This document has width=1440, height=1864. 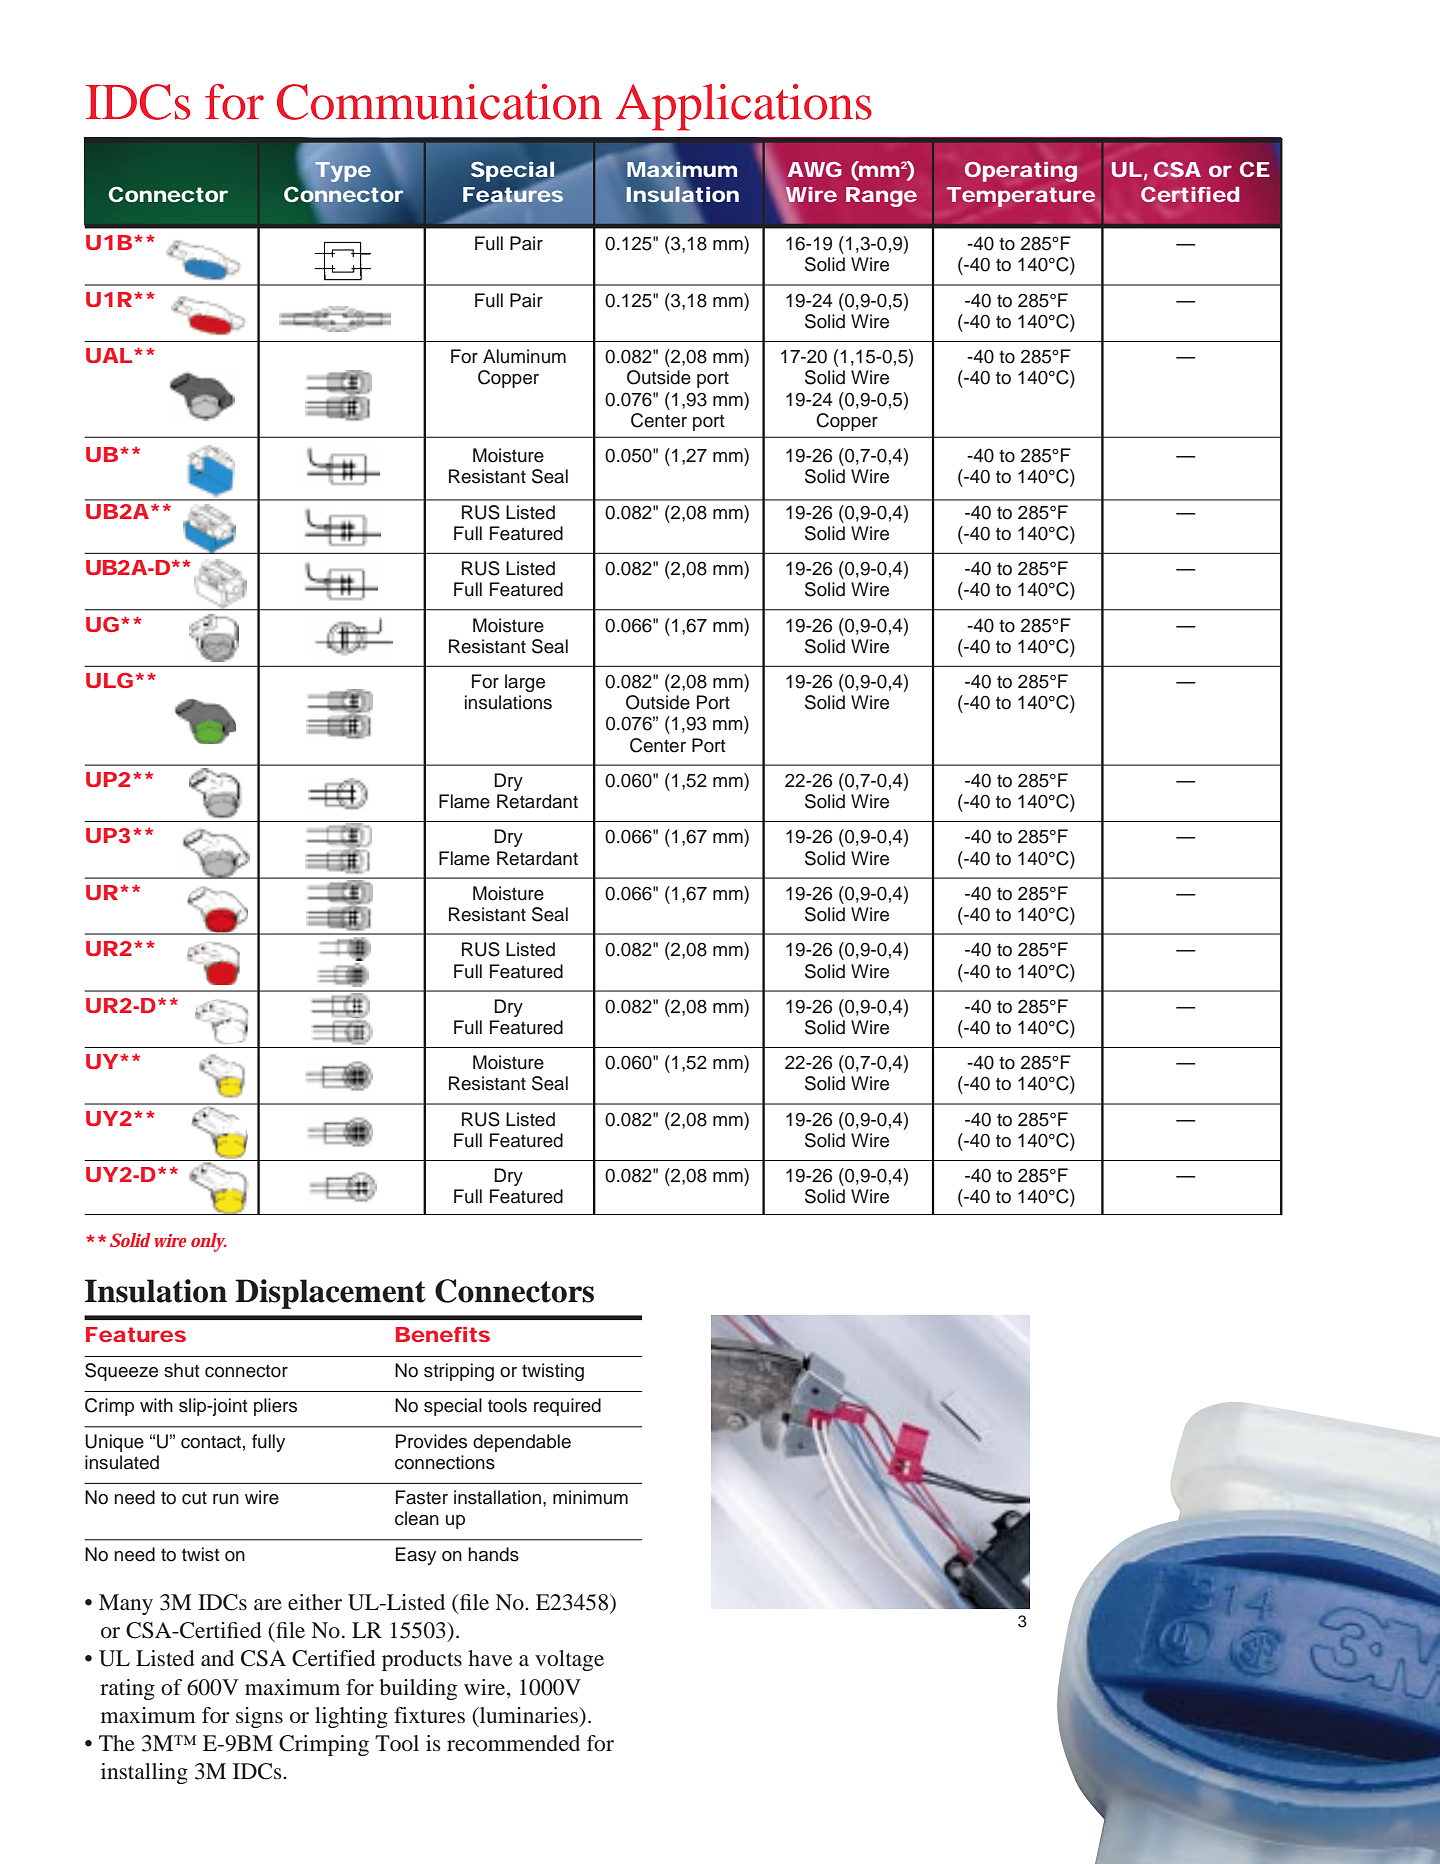 I want to click on only, so click(x=209, y=1242).
